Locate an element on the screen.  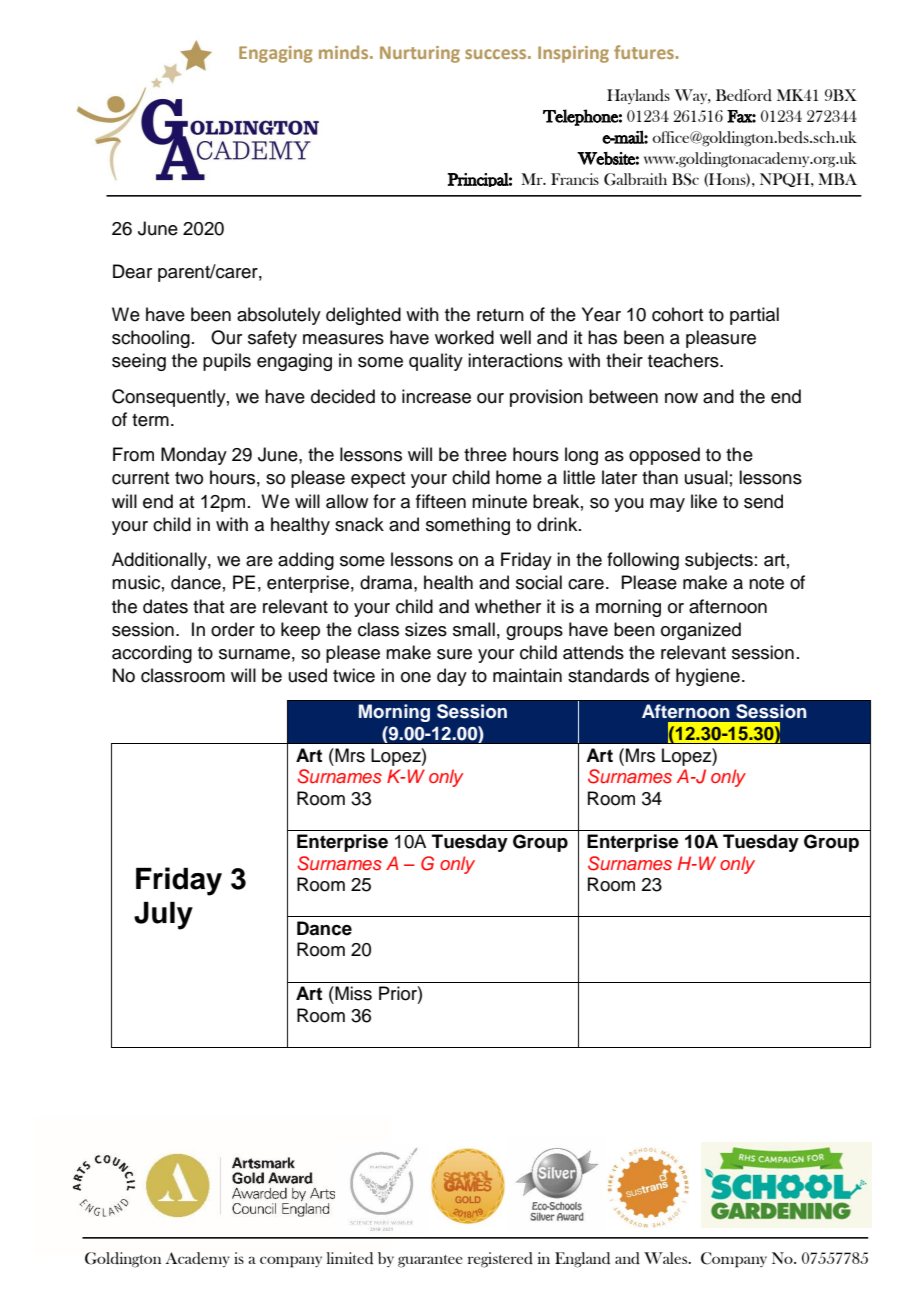
minute is located at coordinates (499, 501).
